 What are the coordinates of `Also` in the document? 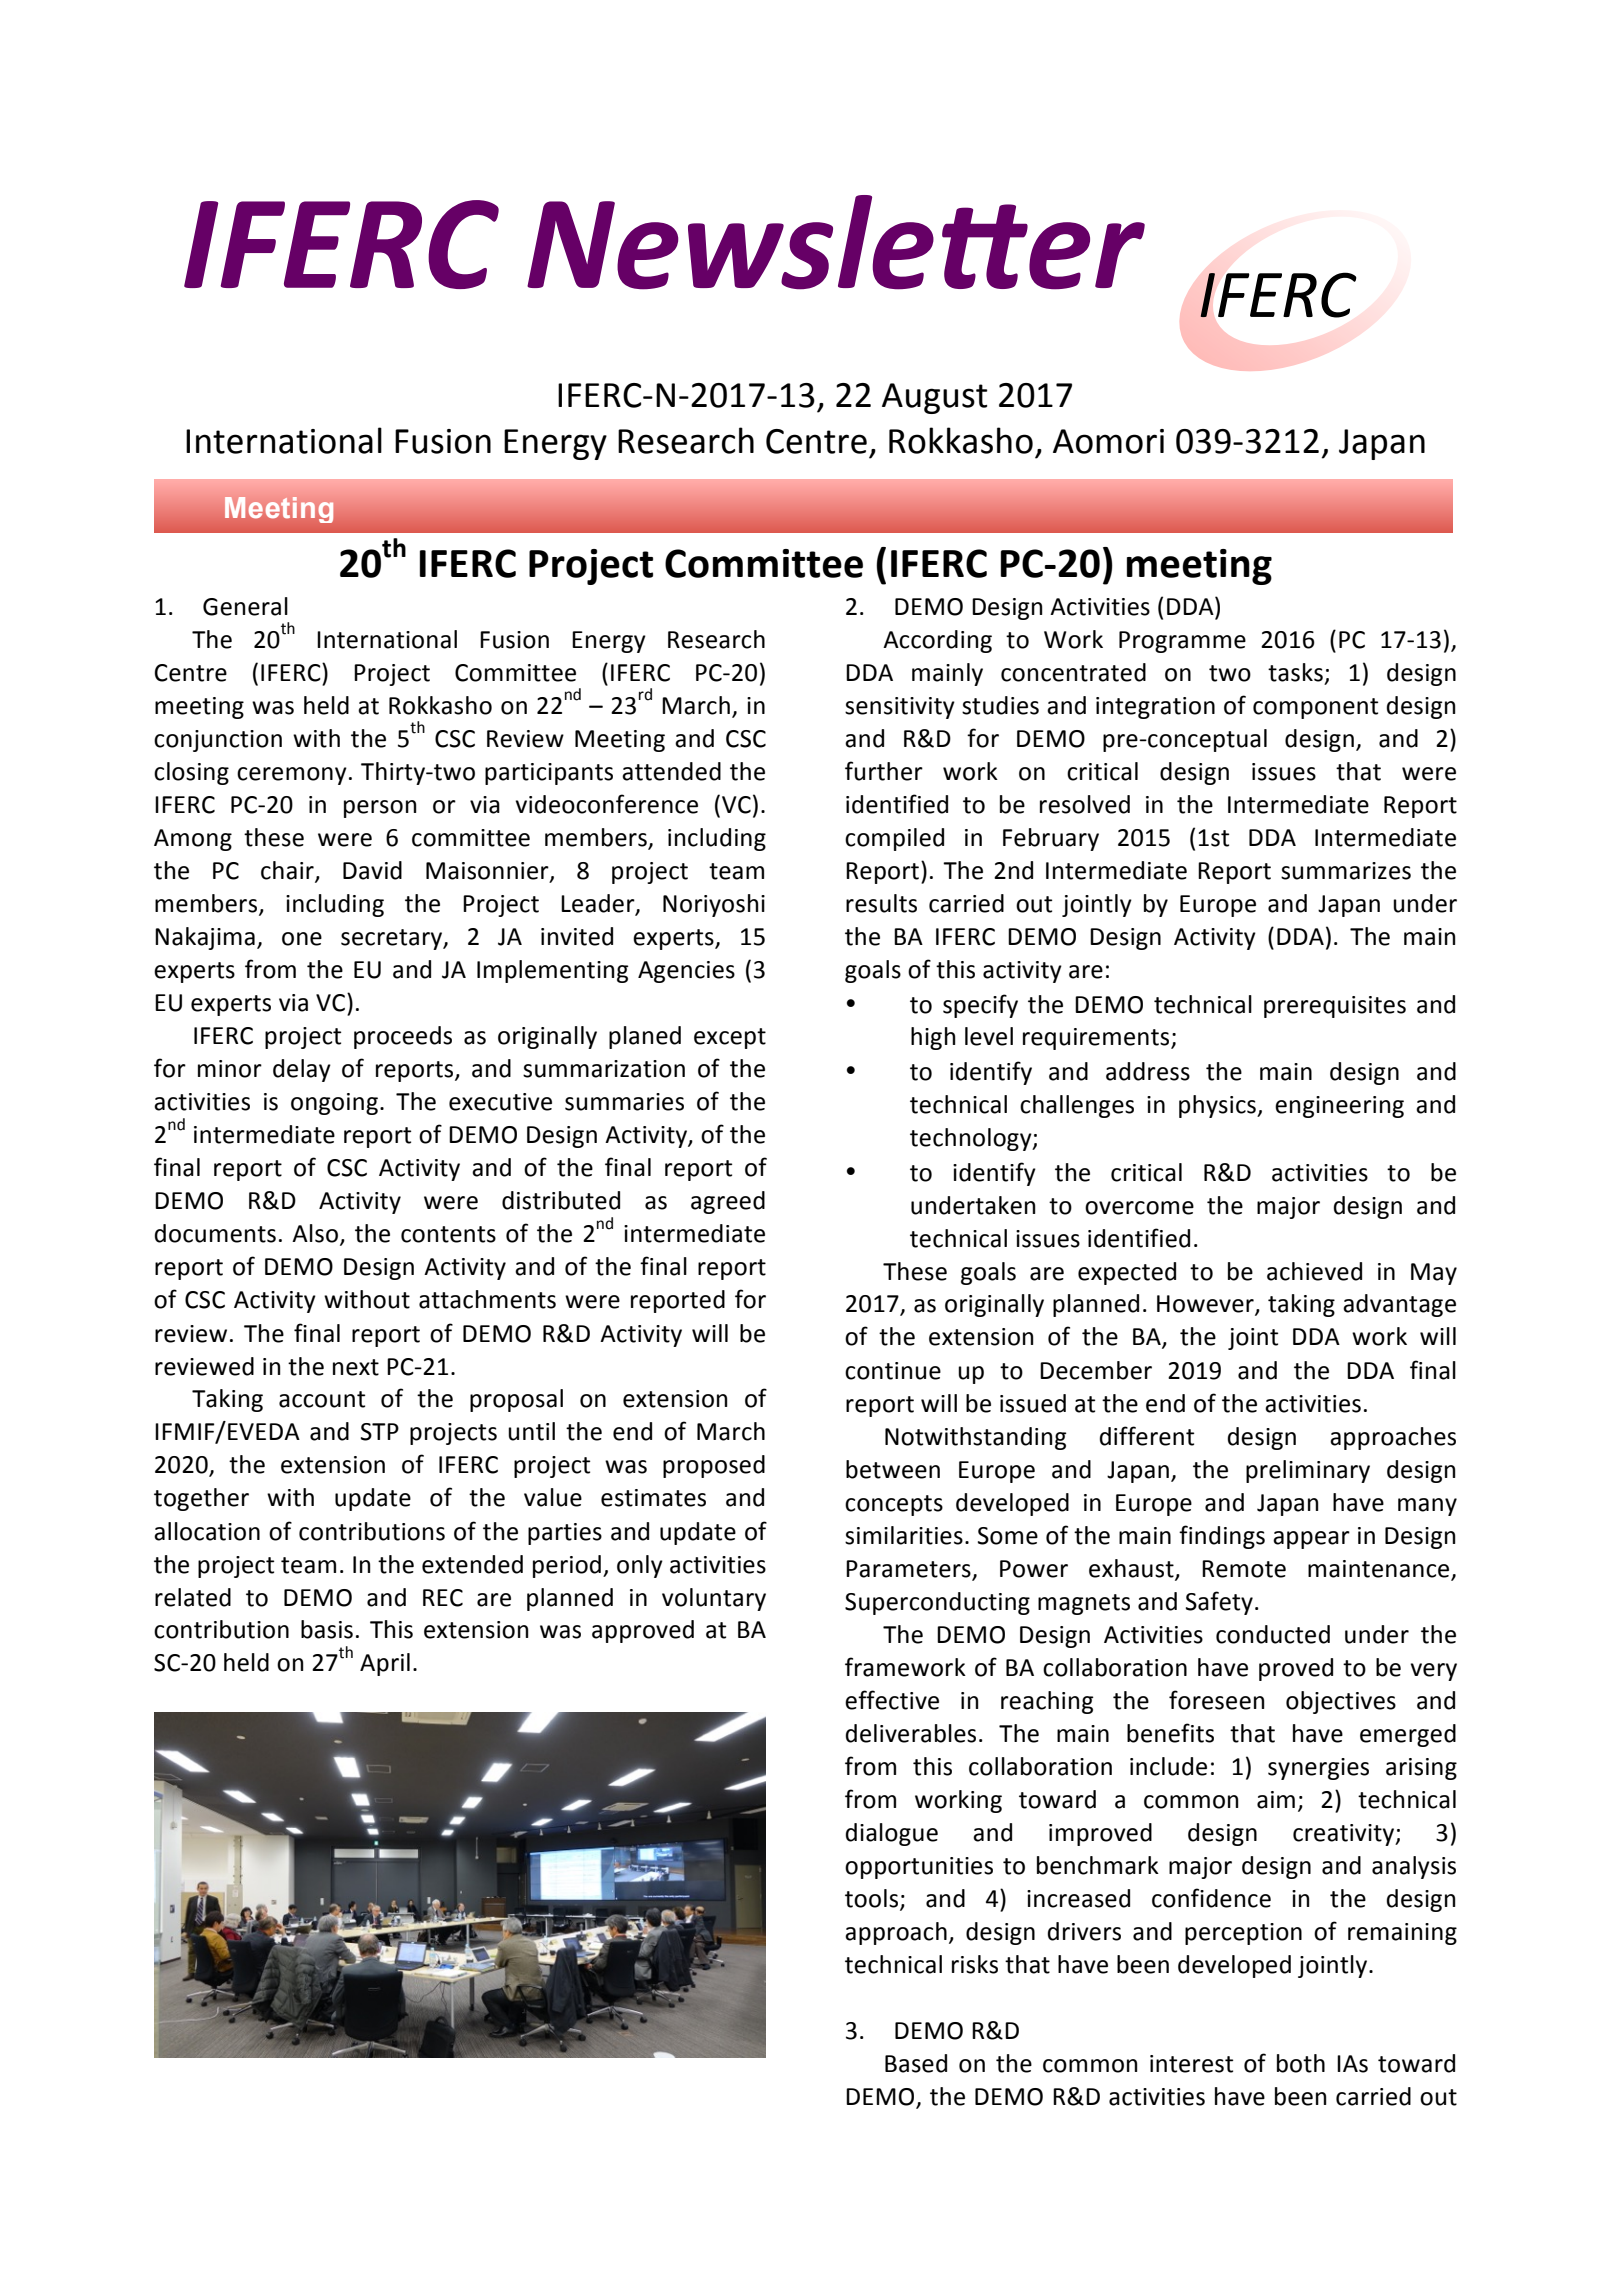 It's located at (315, 1233).
